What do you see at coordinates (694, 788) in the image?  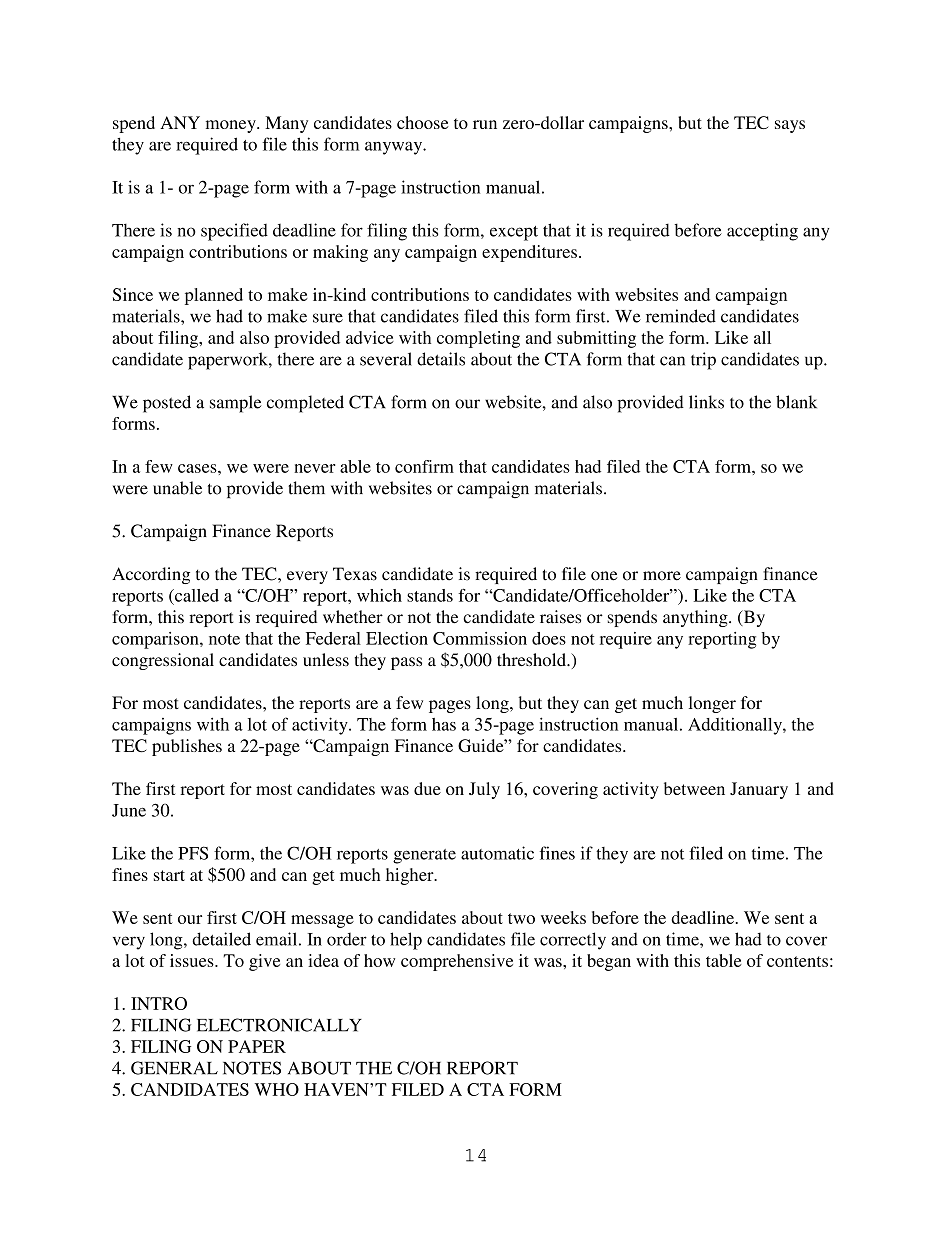 I see `between` at bounding box center [694, 788].
